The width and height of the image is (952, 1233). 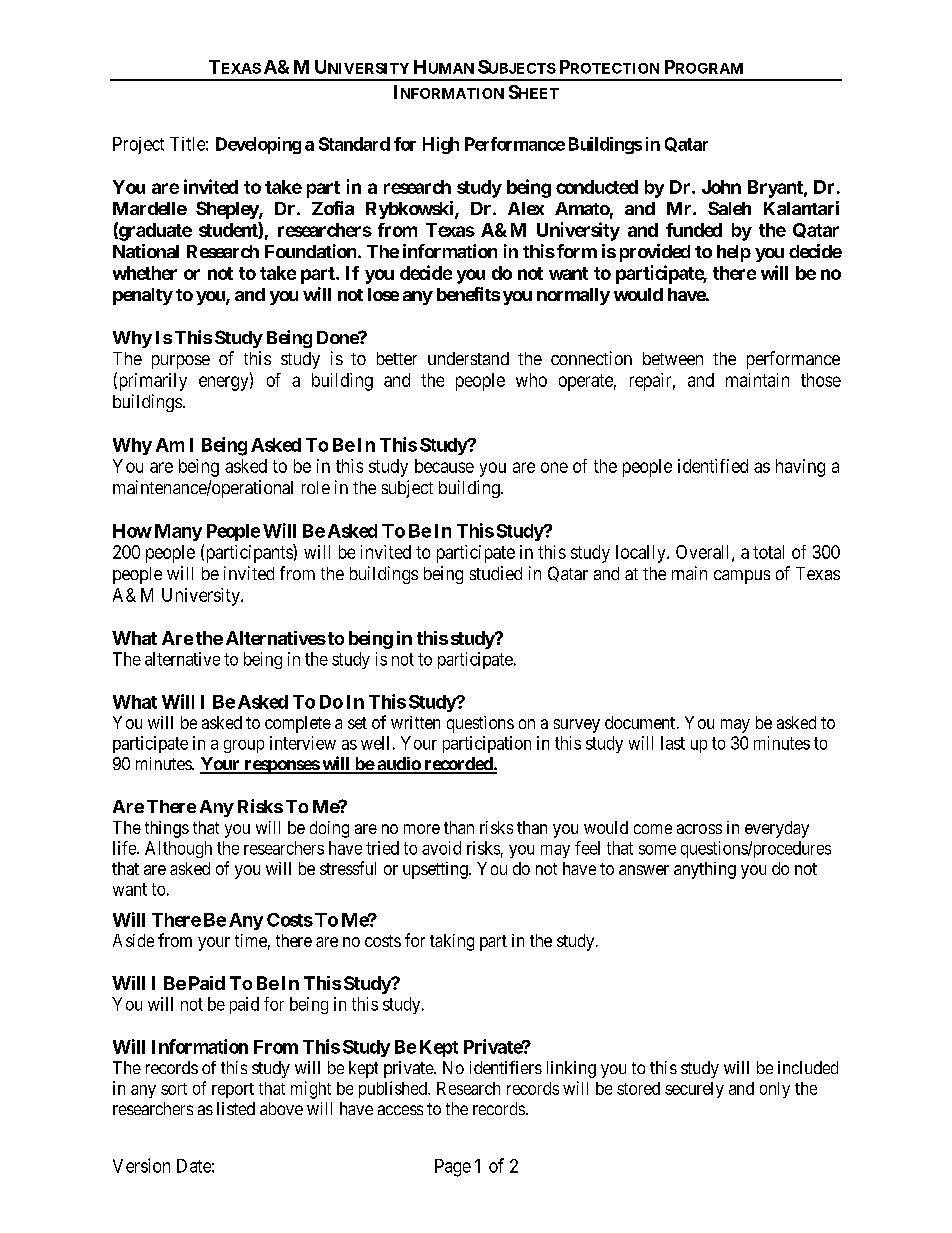 I want to click on Page, so click(x=453, y=1168).
